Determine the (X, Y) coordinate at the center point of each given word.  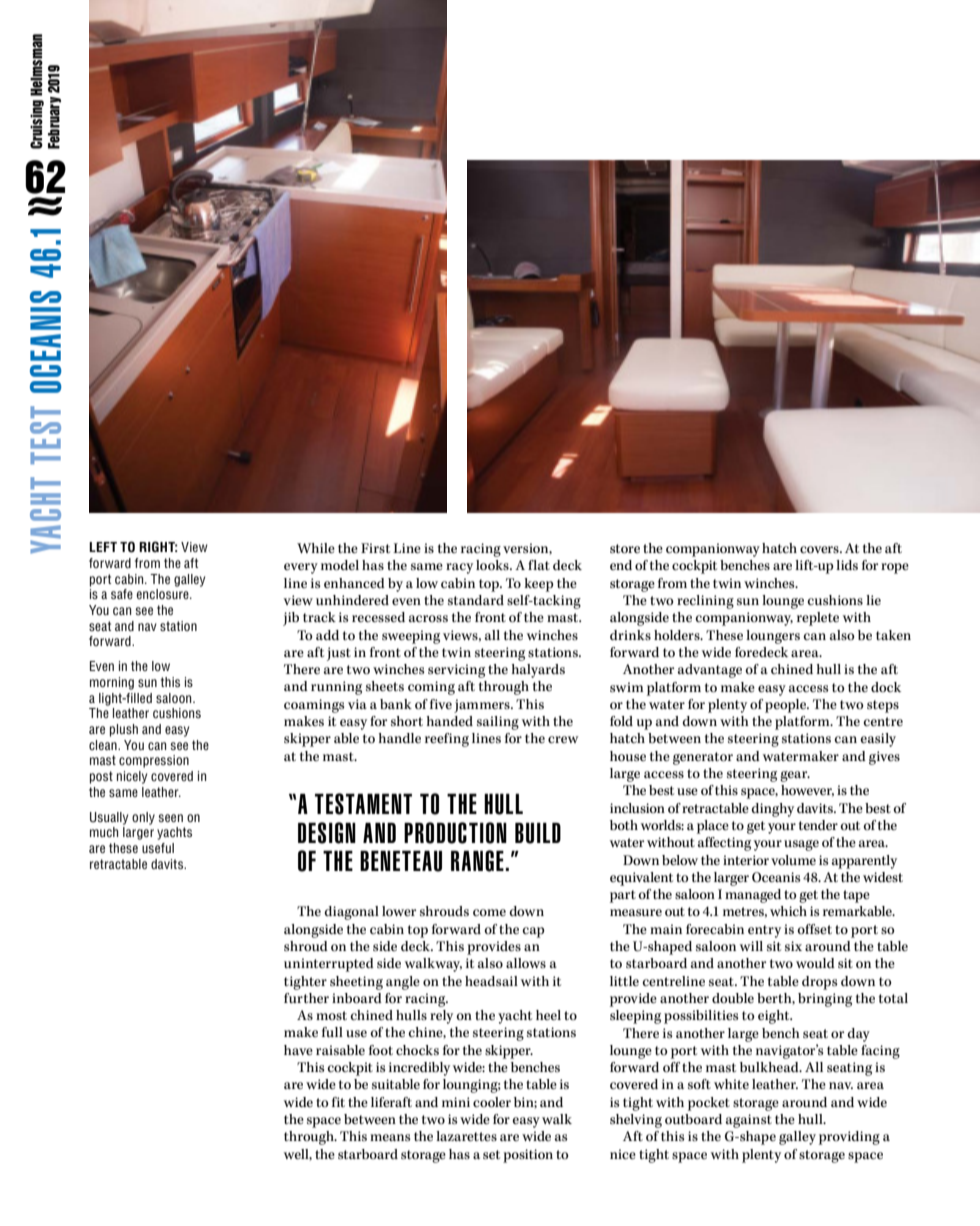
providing (849, 1138)
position (528, 1156)
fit (338, 1102)
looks (493, 565)
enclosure (163, 594)
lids (847, 565)
